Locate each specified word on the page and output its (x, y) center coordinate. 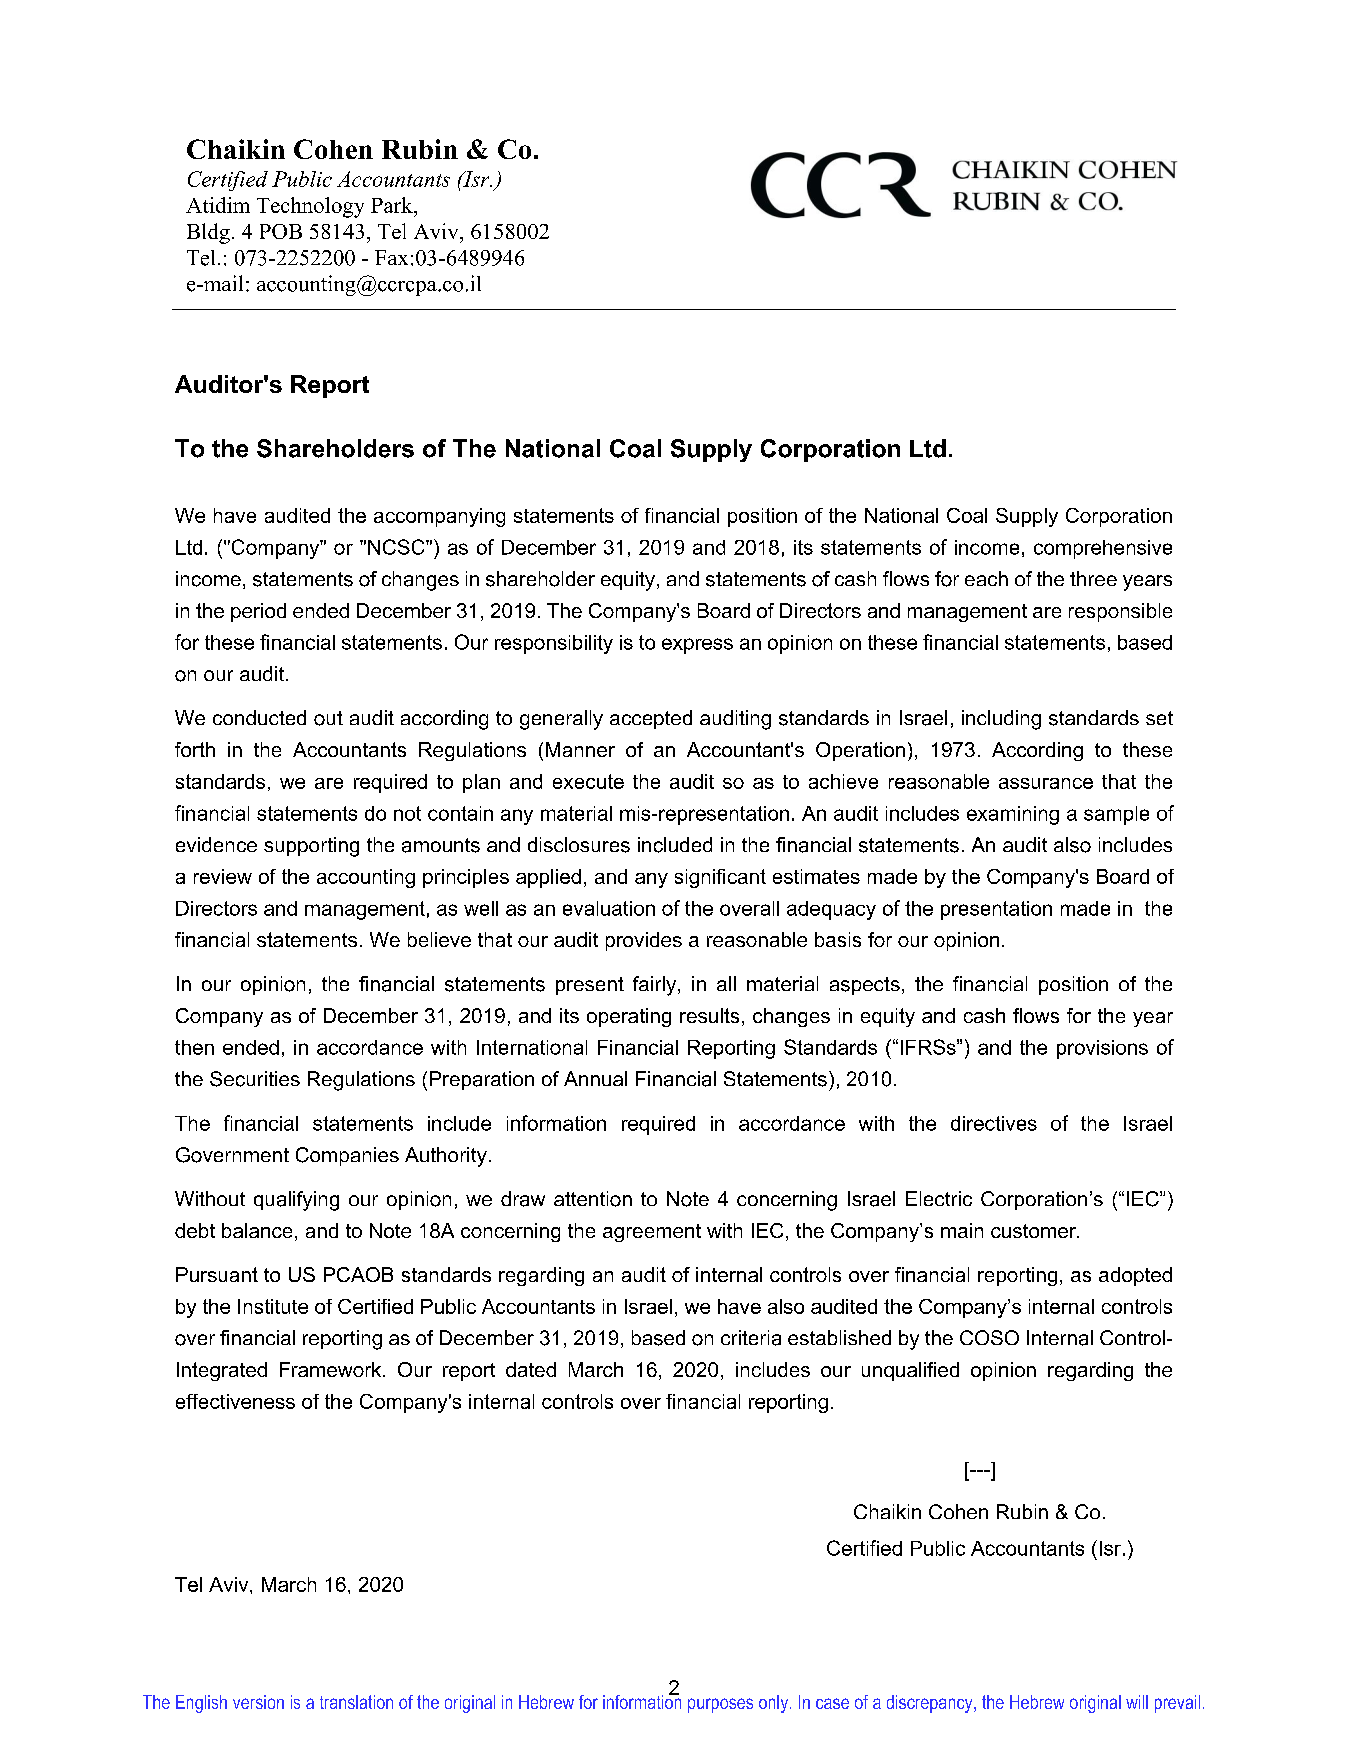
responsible (1120, 612)
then (194, 1047)
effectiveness (235, 1401)
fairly (656, 986)
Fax (391, 257)
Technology (310, 207)
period (258, 612)
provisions (1102, 1049)
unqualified (910, 1371)
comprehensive (1103, 549)
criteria (751, 1338)
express (697, 646)
